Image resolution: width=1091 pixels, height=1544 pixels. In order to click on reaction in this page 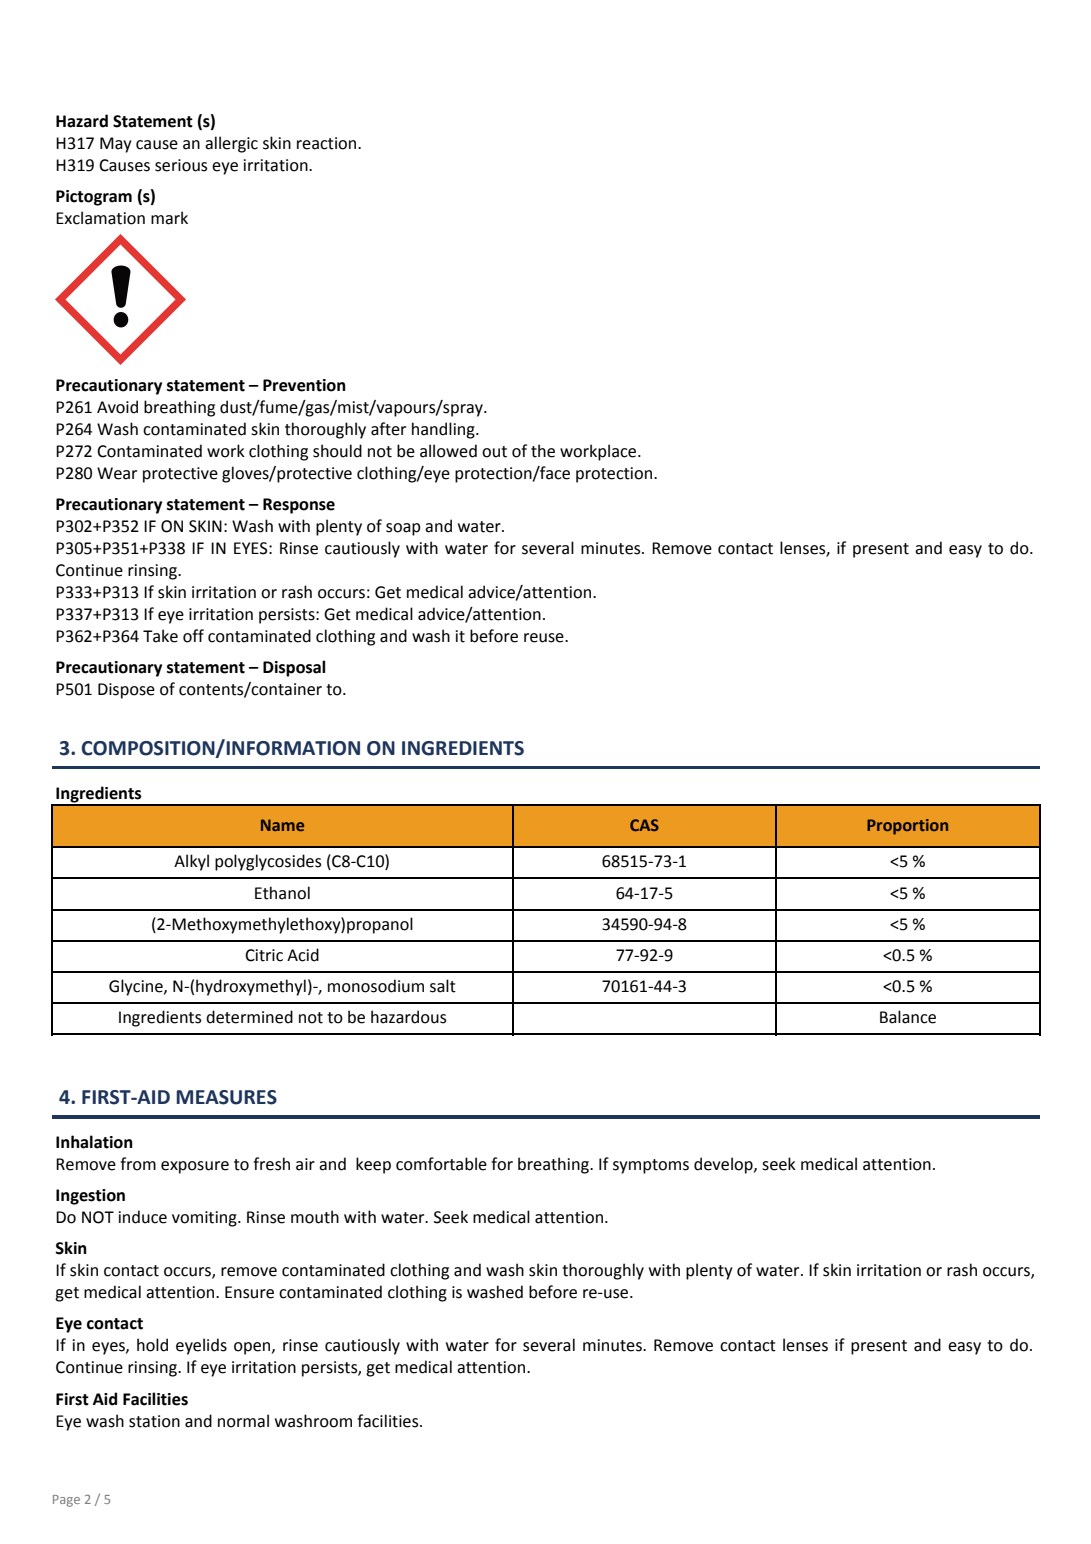, I will do `click(328, 143)`.
